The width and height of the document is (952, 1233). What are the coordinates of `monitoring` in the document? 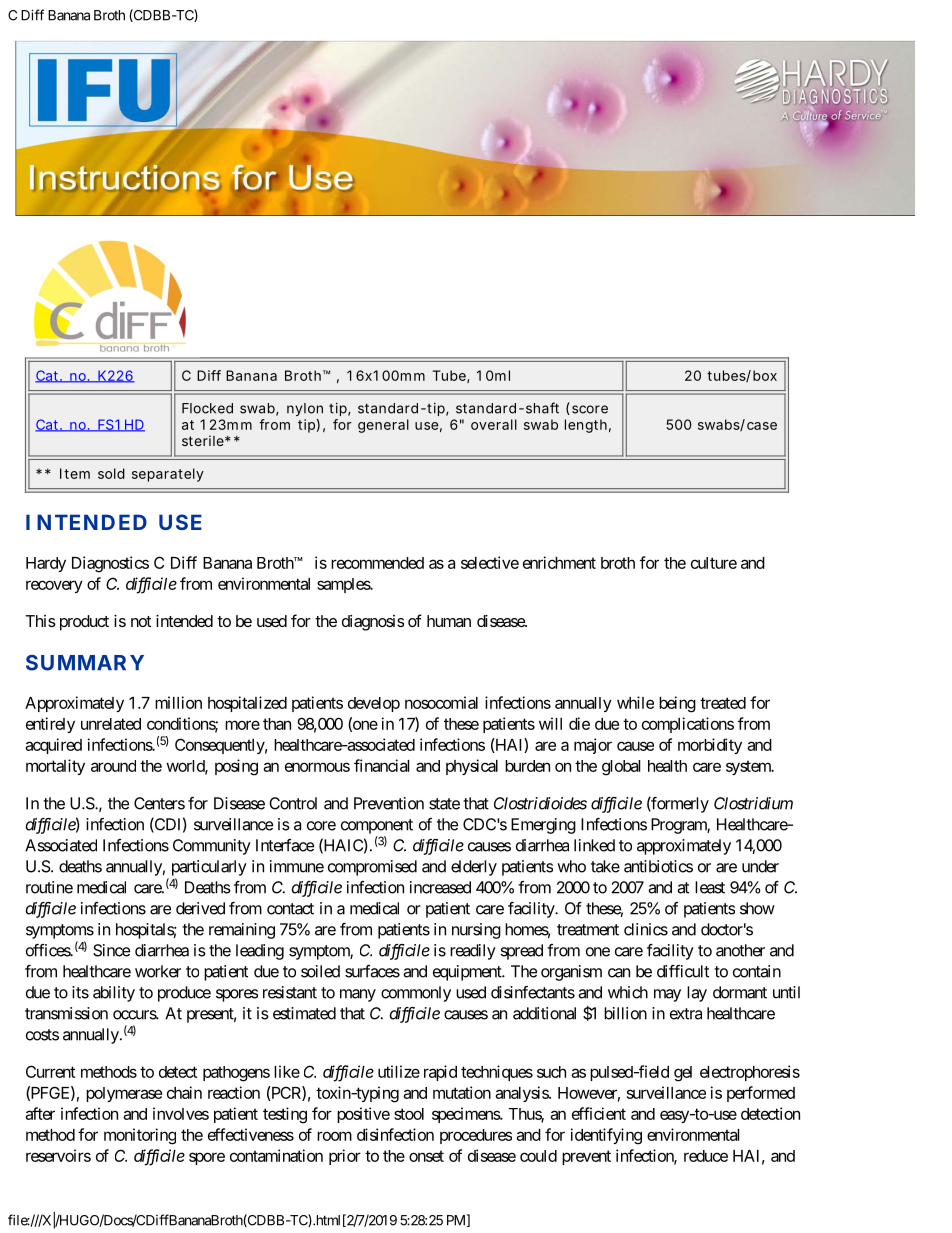 It's located at (140, 1136).
